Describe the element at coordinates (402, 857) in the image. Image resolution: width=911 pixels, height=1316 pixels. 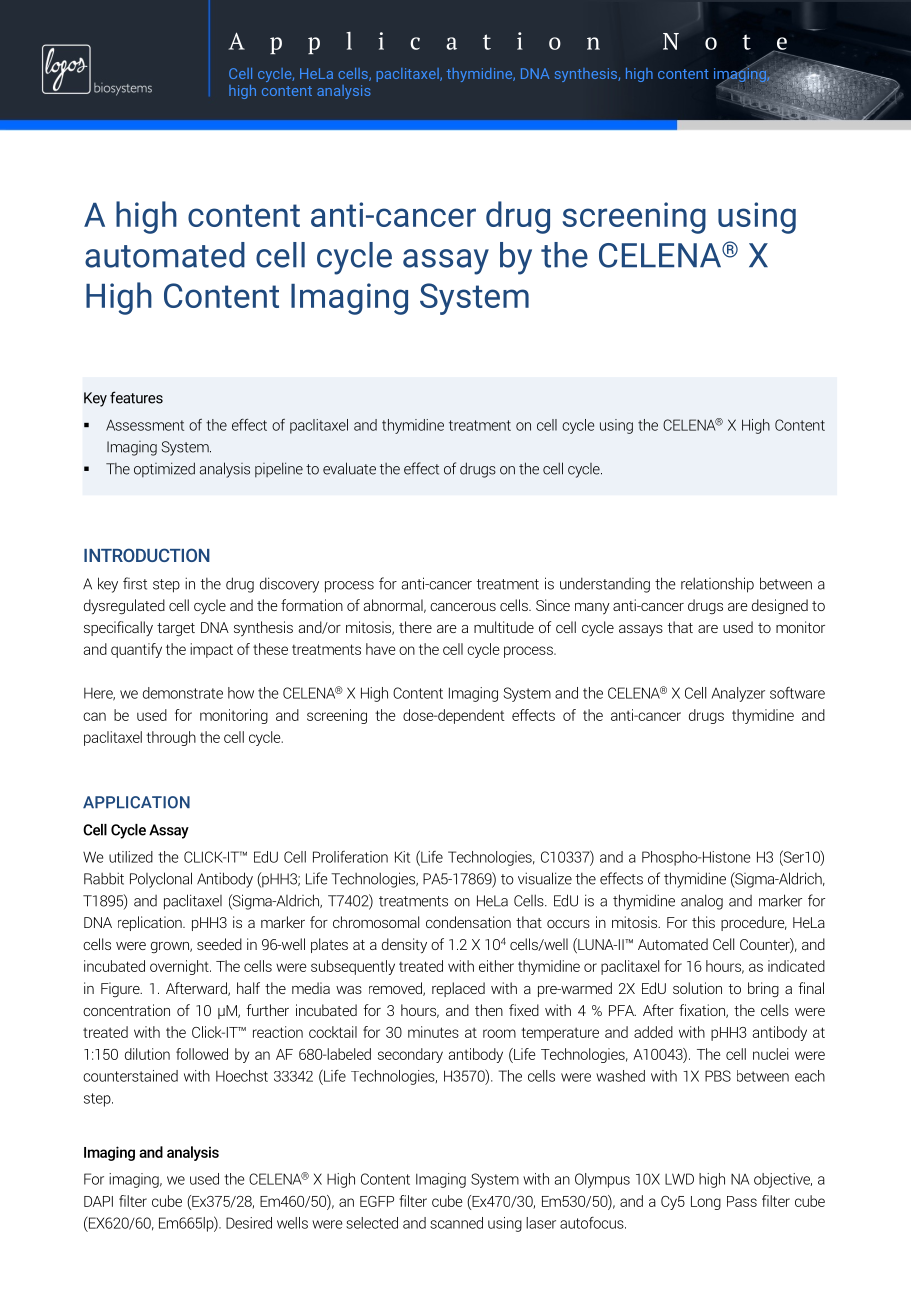
I see `Kit` at that location.
